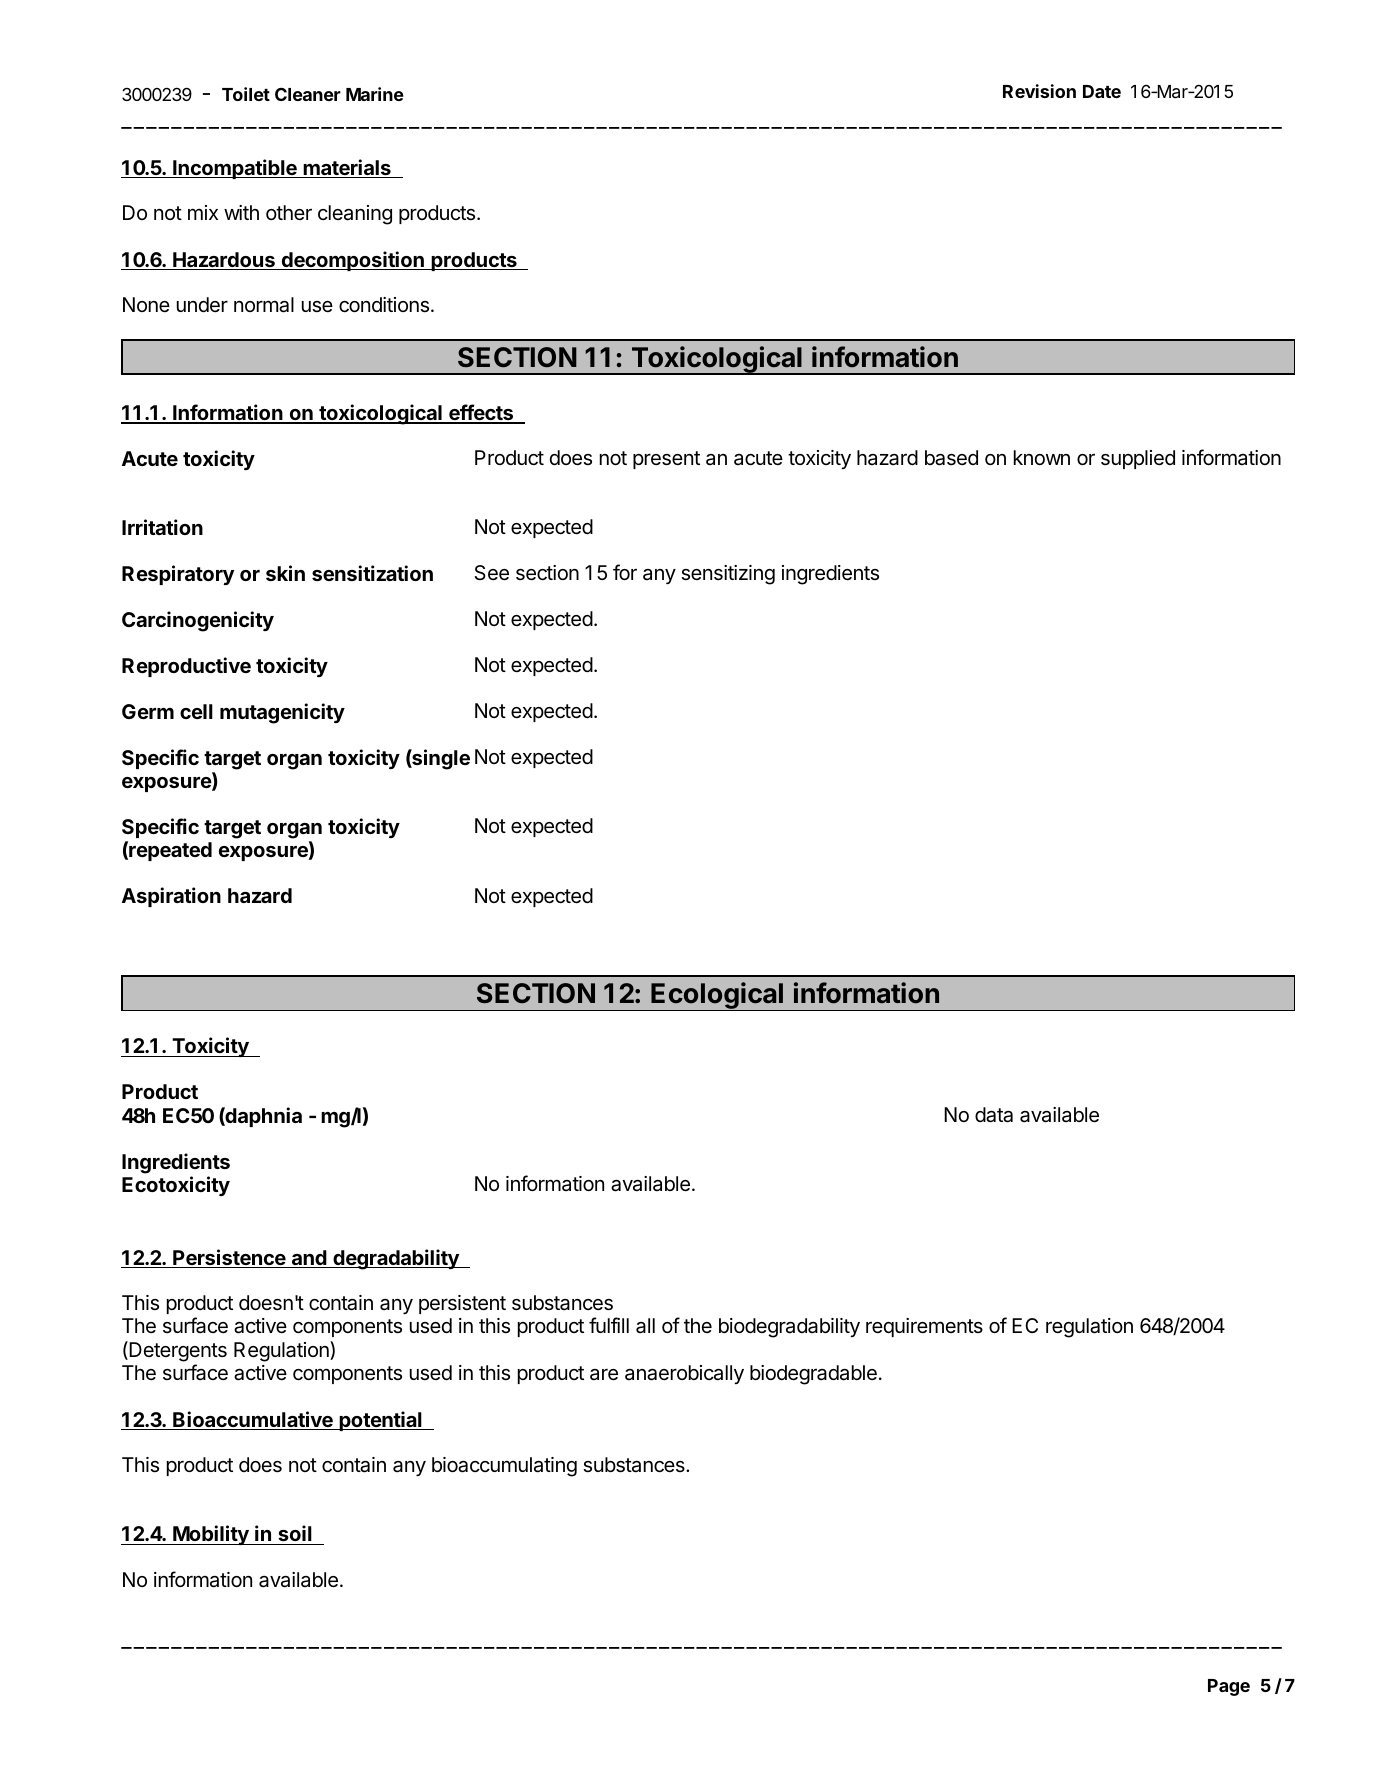 Image resolution: width=1378 pixels, height=1783 pixels. I want to click on and, so click(309, 1259).
